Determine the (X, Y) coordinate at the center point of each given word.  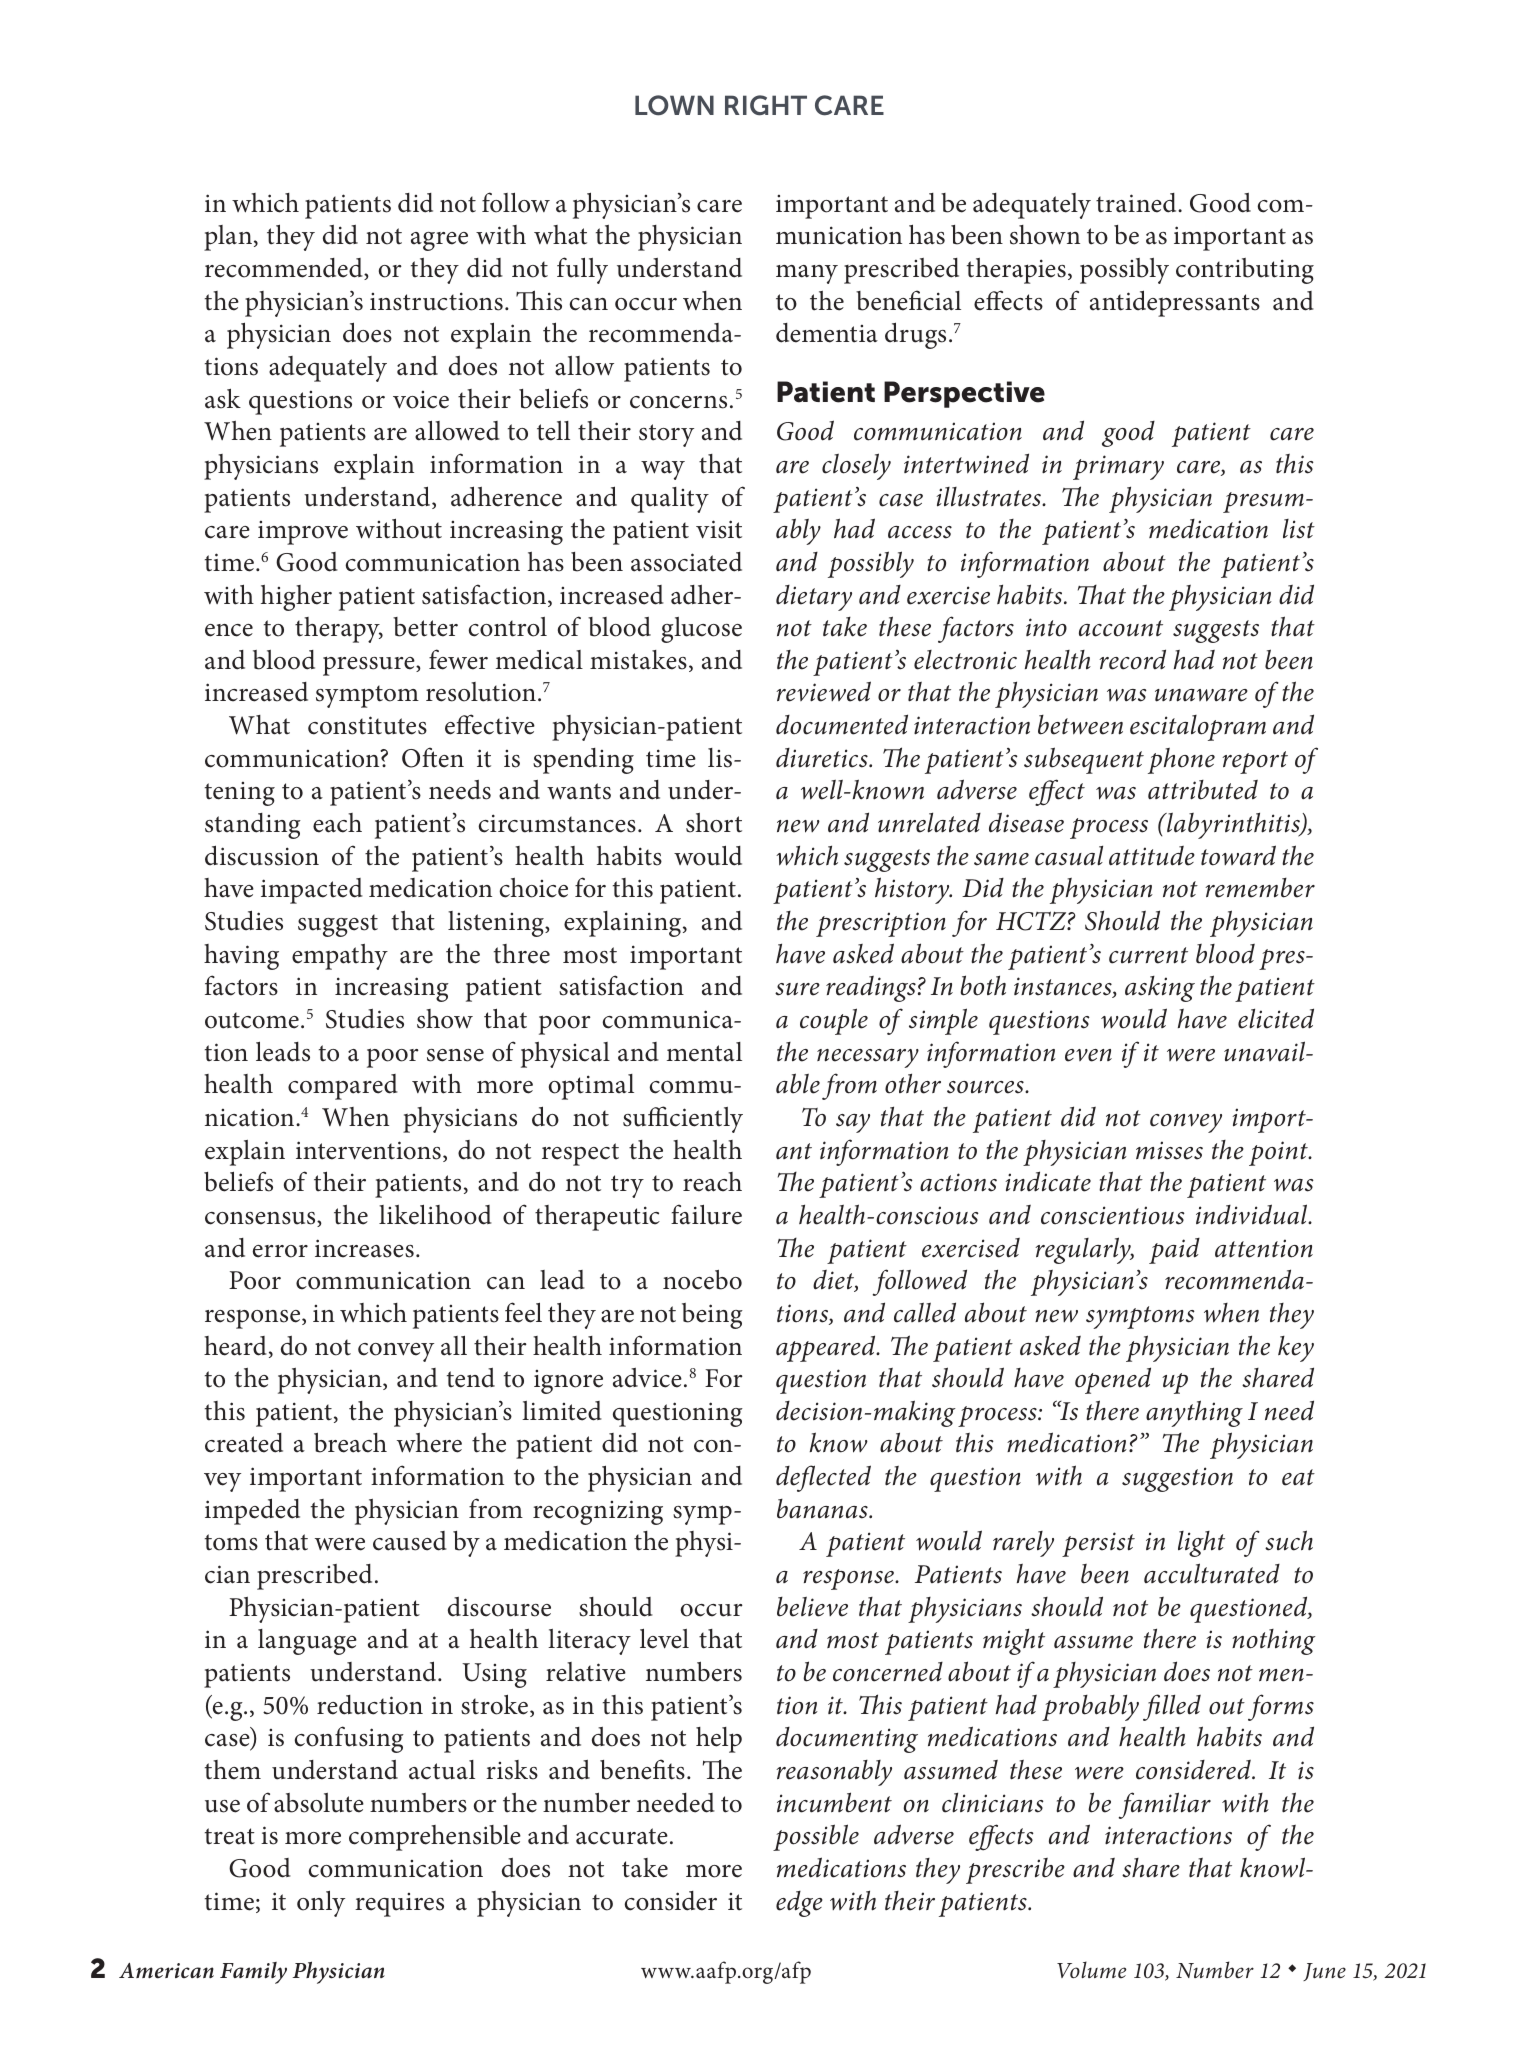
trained (1137, 203)
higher (296, 598)
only (321, 1904)
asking (1160, 989)
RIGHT (766, 105)
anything (1194, 1413)
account (1121, 628)
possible (816, 1837)
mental (704, 1052)
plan (229, 238)
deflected (823, 1478)
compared (343, 1087)
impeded (252, 1511)
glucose (701, 630)
